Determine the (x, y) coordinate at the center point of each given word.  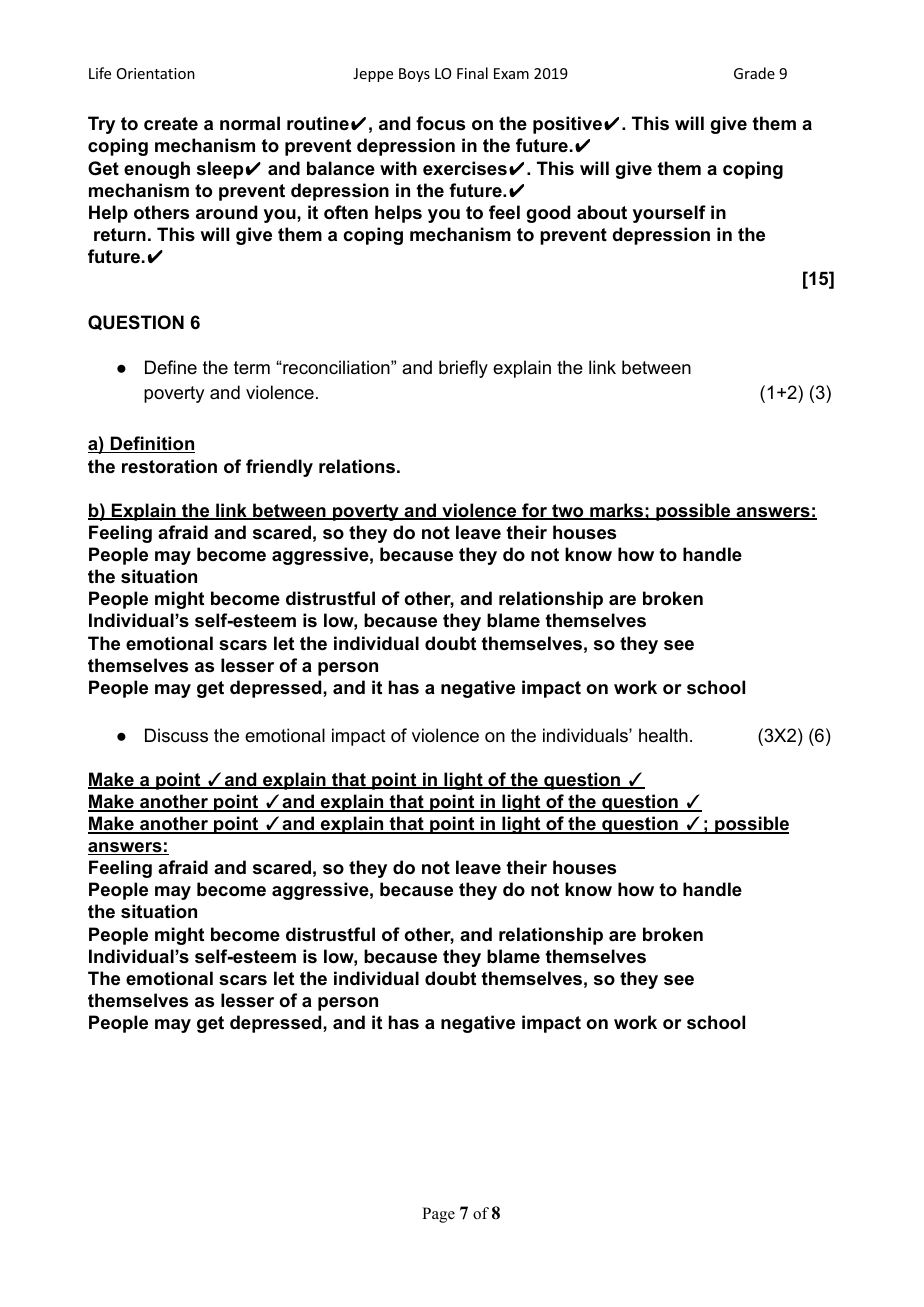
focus (440, 123)
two (567, 512)
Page (438, 1215)
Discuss (176, 735)
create (171, 124)
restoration (169, 466)
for (534, 511)
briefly (463, 369)
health (663, 735)
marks (616, 511)
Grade (754, 73)
